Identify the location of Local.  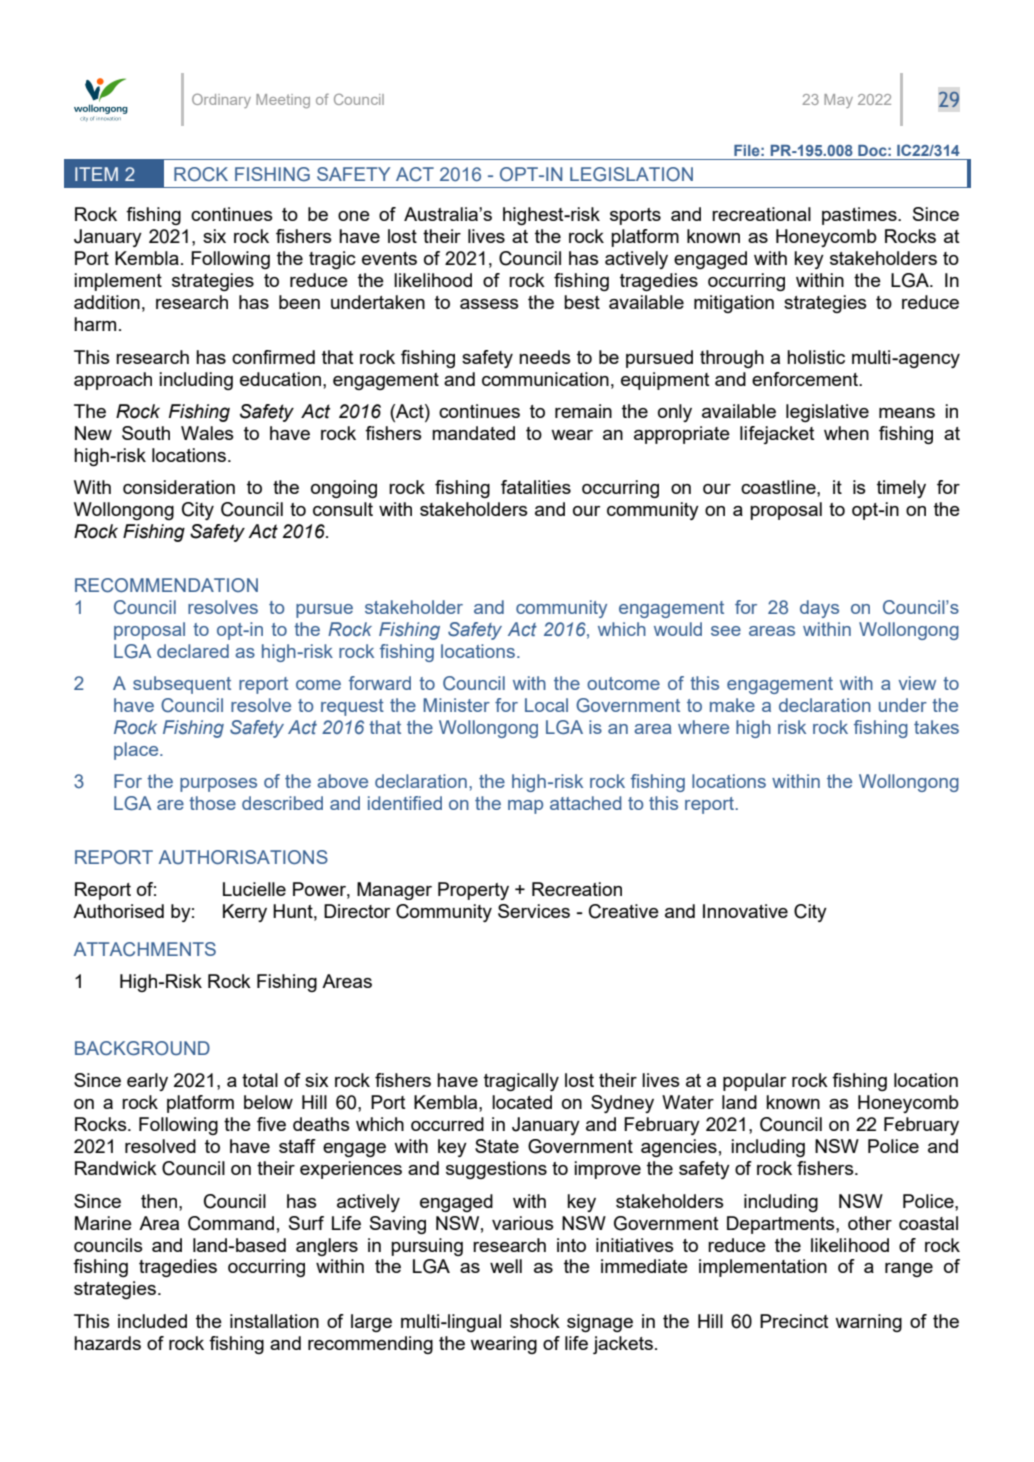
(546, 705).
